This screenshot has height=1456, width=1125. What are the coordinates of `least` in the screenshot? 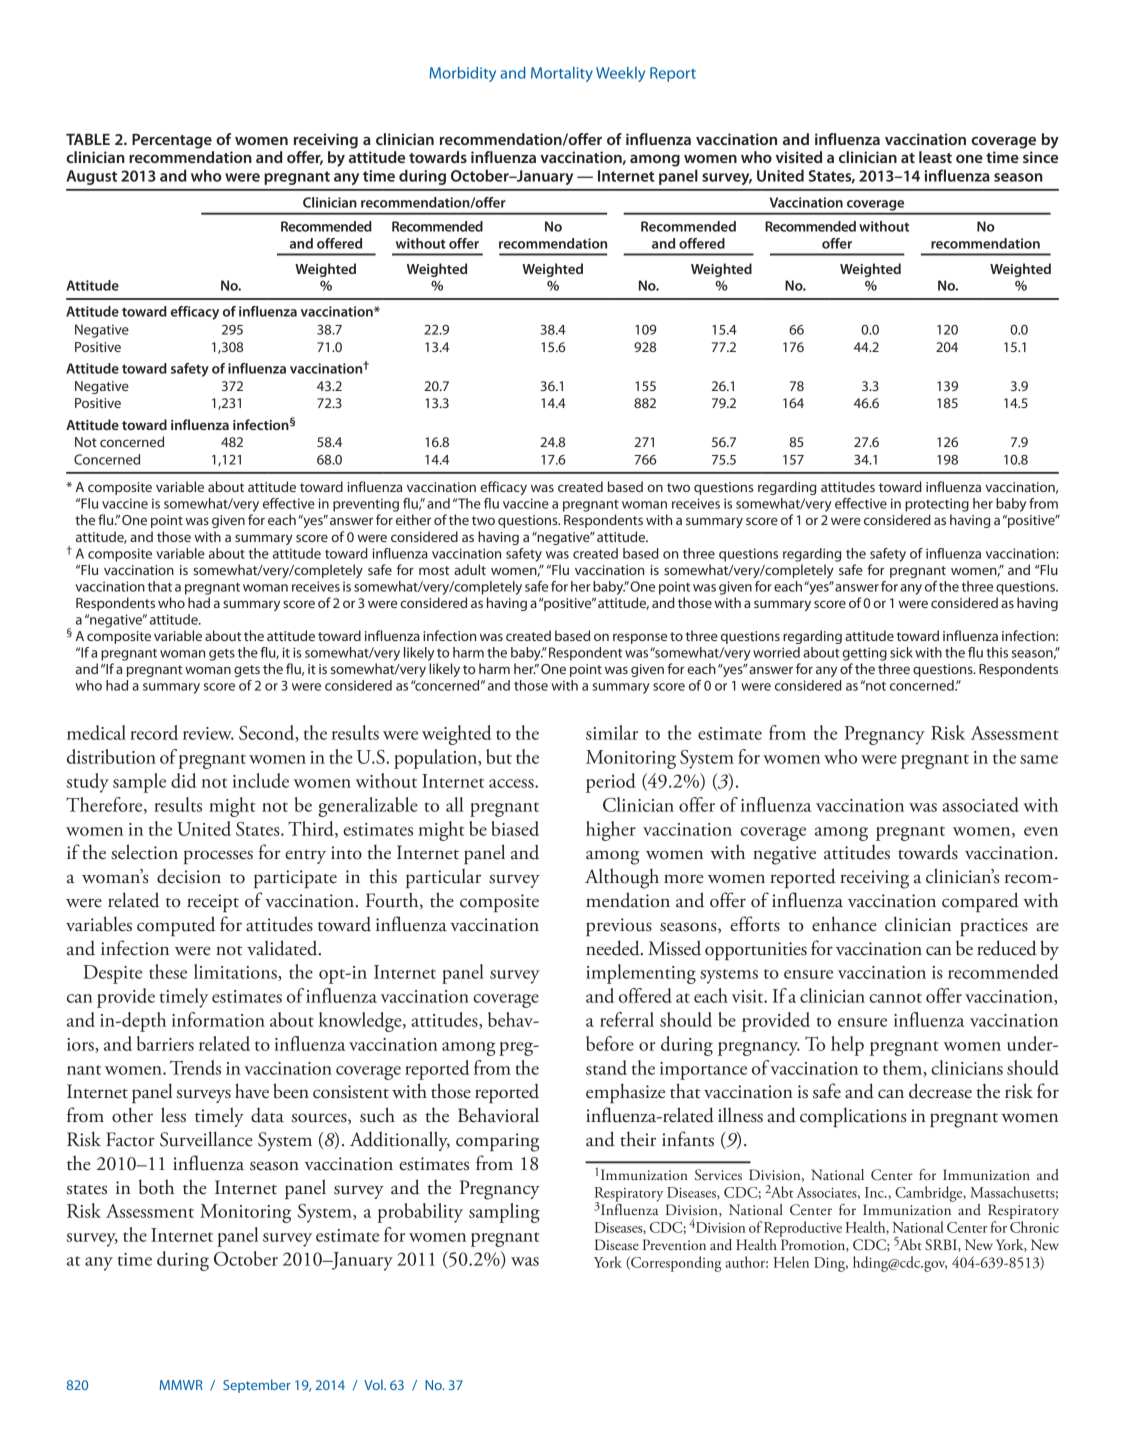 It's located at (935, 157).
